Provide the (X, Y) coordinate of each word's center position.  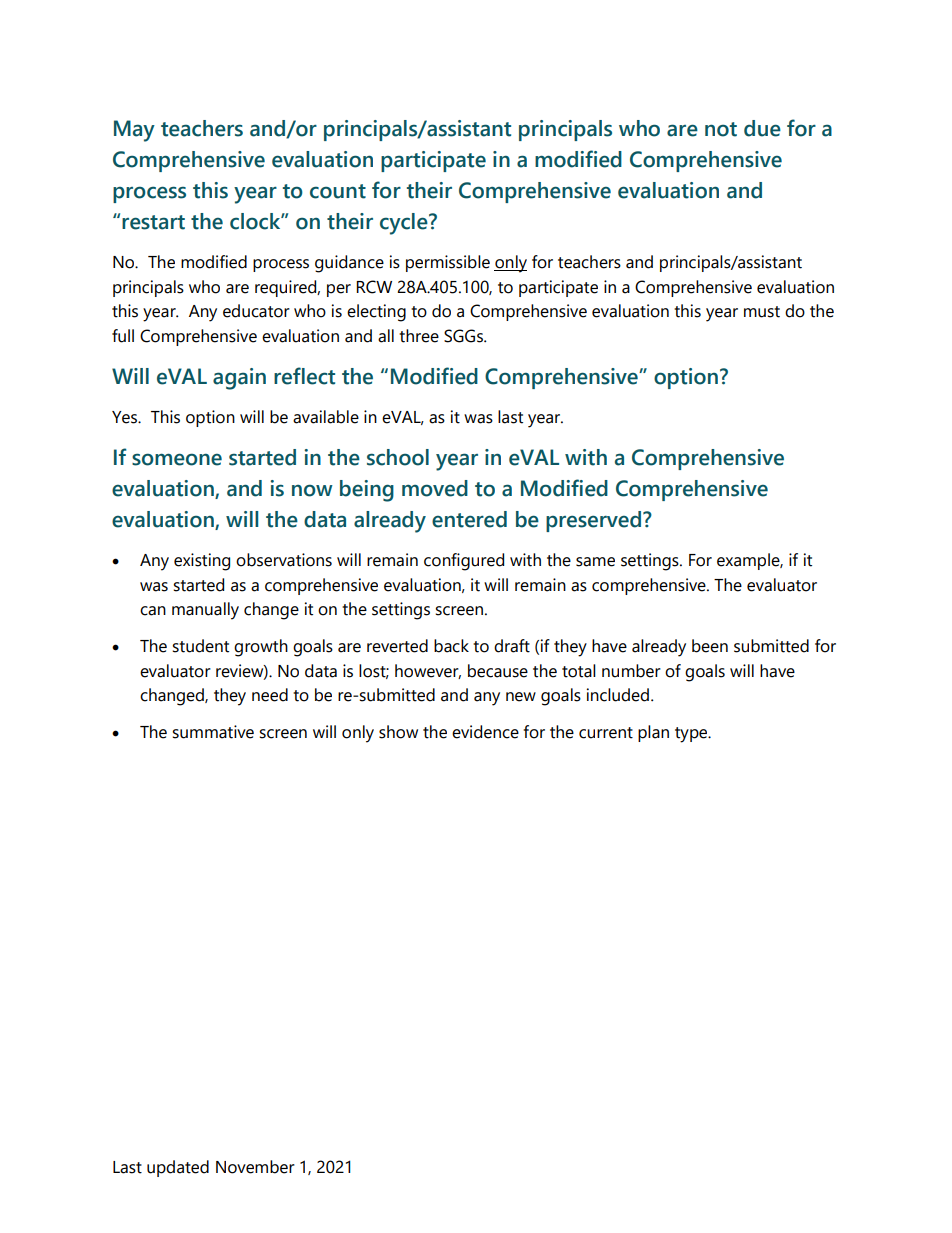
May (134, 131)
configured (464, 562)
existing (202, 562)
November (255, 1167)
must (762, 312)
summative (213, 732)
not (721, 129)
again (239, 379)
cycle (405, 224)
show (398, 732)
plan (653, 733)
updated (178, 1168)
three (419, 336)
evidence (485, 732)
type (692, 735)
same (595, 562)
